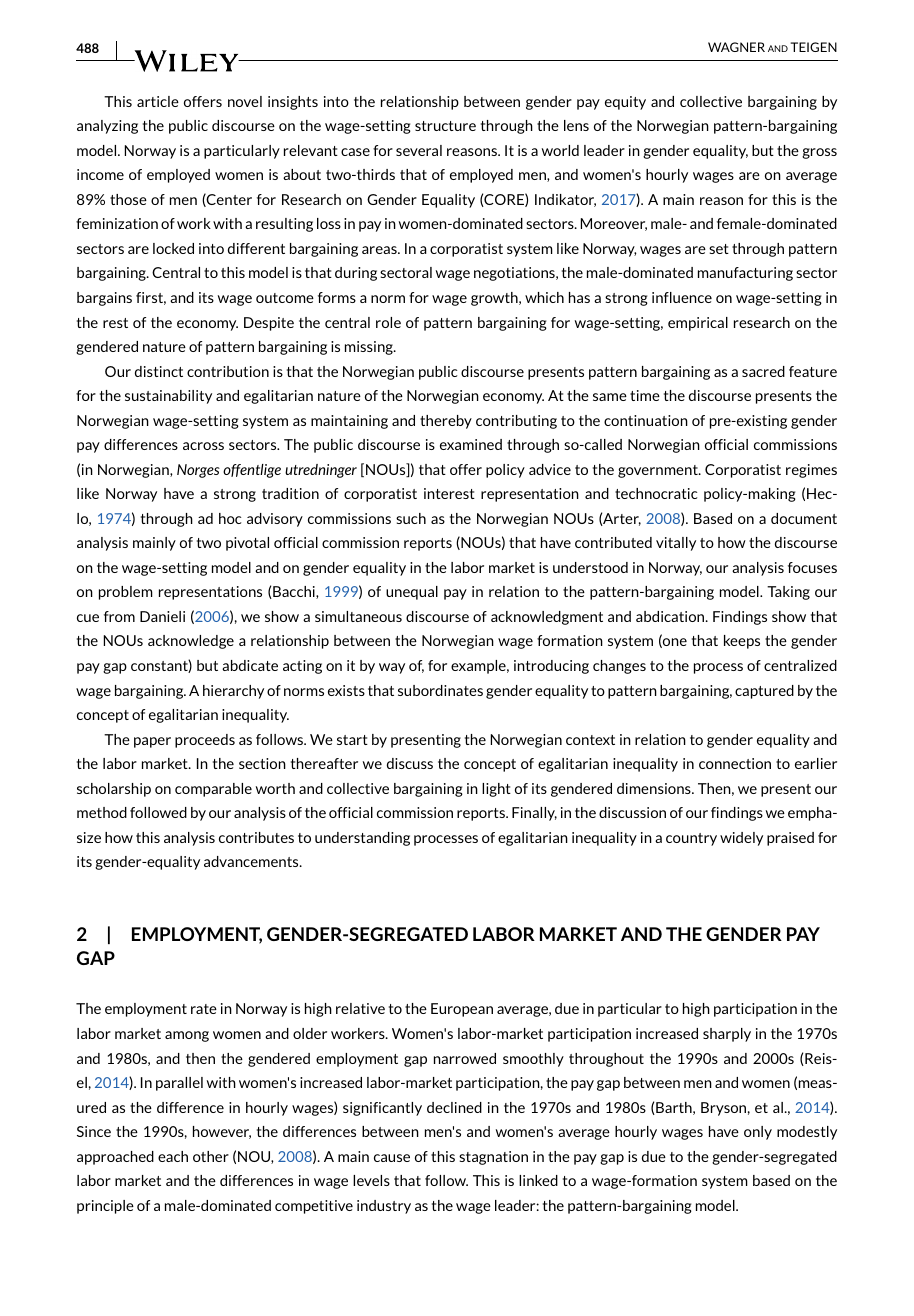  What do you see at coordinates (362, 839) in the page?
I see `understanding` at bounding box center [362, 839].
